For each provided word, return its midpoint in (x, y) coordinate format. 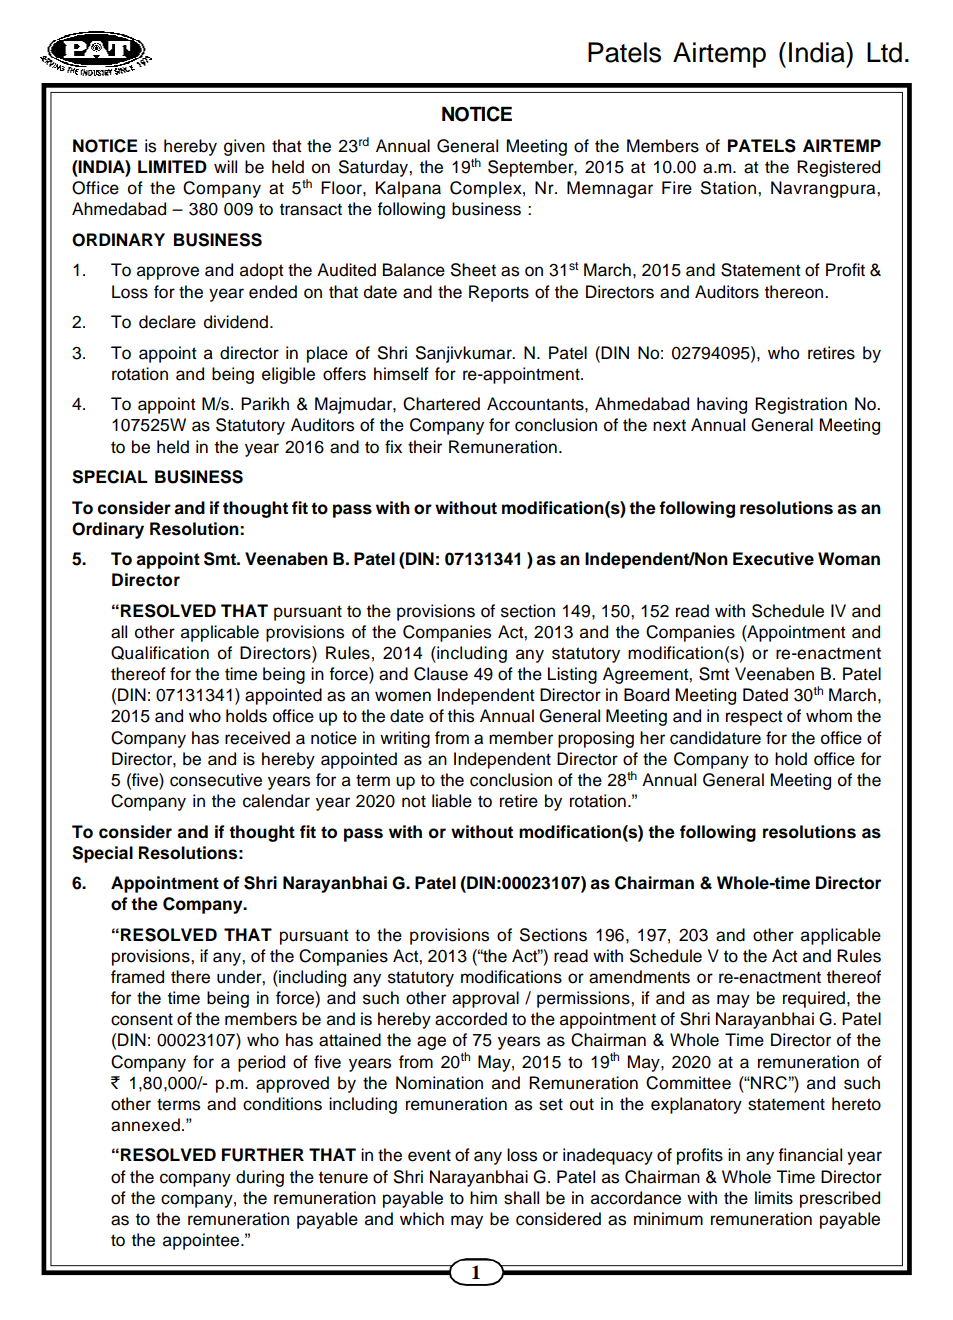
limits (774, 1198)
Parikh (265, 404)
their (425, 447)
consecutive (216, 780)
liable (452, 801)
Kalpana (408, 189)
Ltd (884, 52)
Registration (801, 405)
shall (521, 1198)
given (244, 147)
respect (754, 718)
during (260, 1178)
